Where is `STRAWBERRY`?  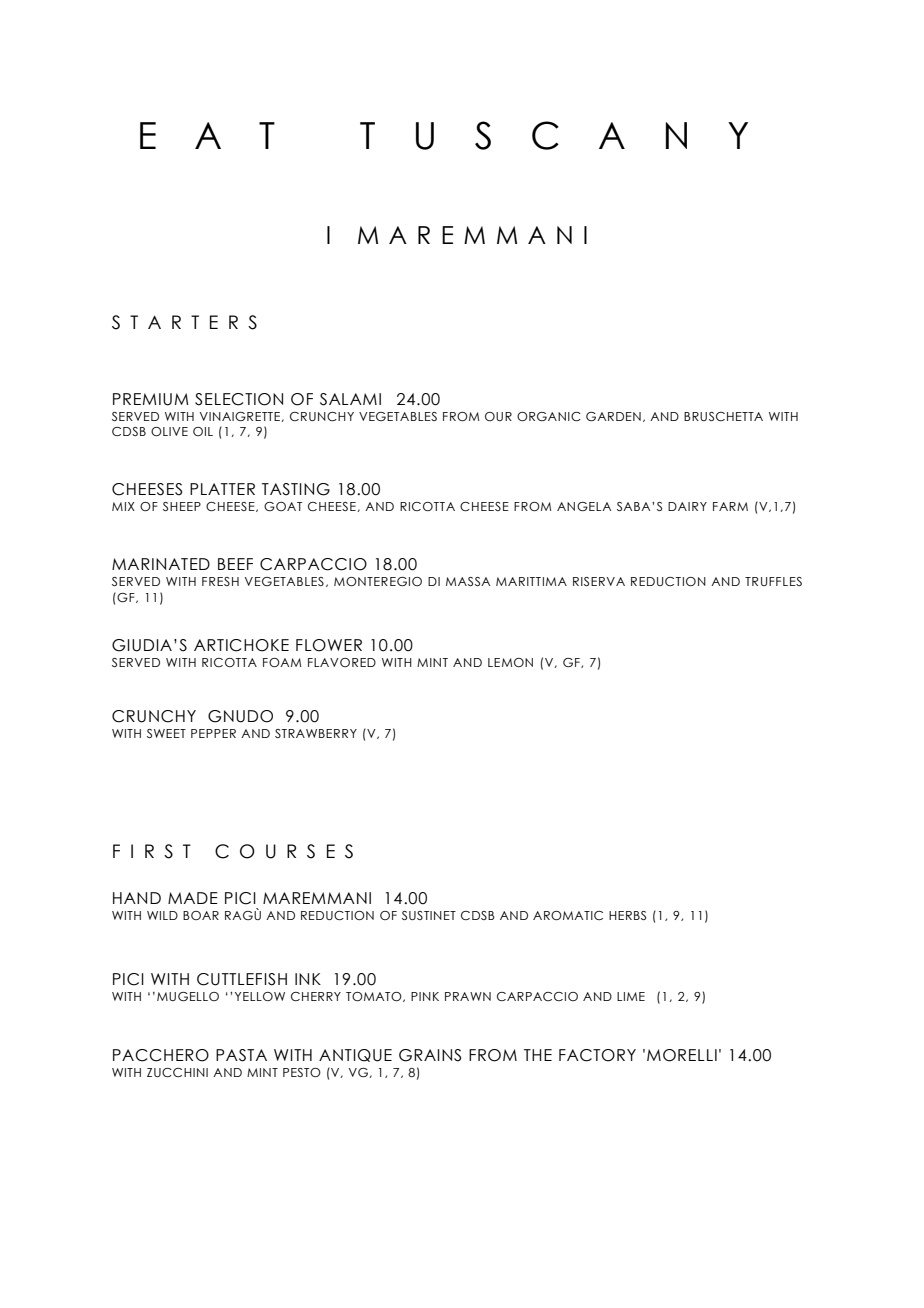 STRAWBERRY is located at coordinates (316, 733).
